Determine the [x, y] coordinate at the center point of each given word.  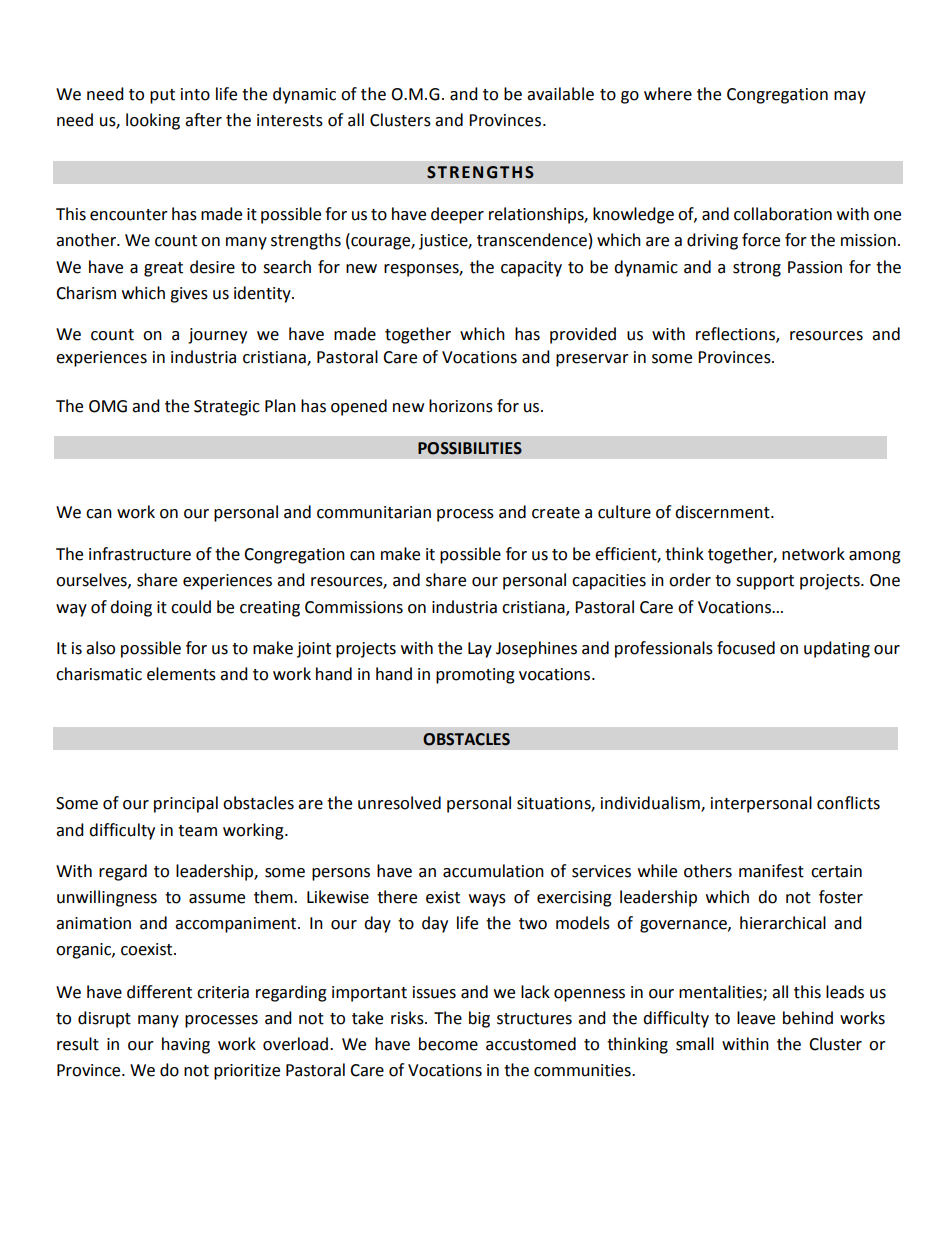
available [560, 94]
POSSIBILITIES [470, 448]
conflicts [848, 803]
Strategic [227, 408]
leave [756, 1018]
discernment [723, 512]
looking [153, 121]
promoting [475, 676]
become [448, 1044]
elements [181, 674]
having [186, 1045]
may [850, 97]
